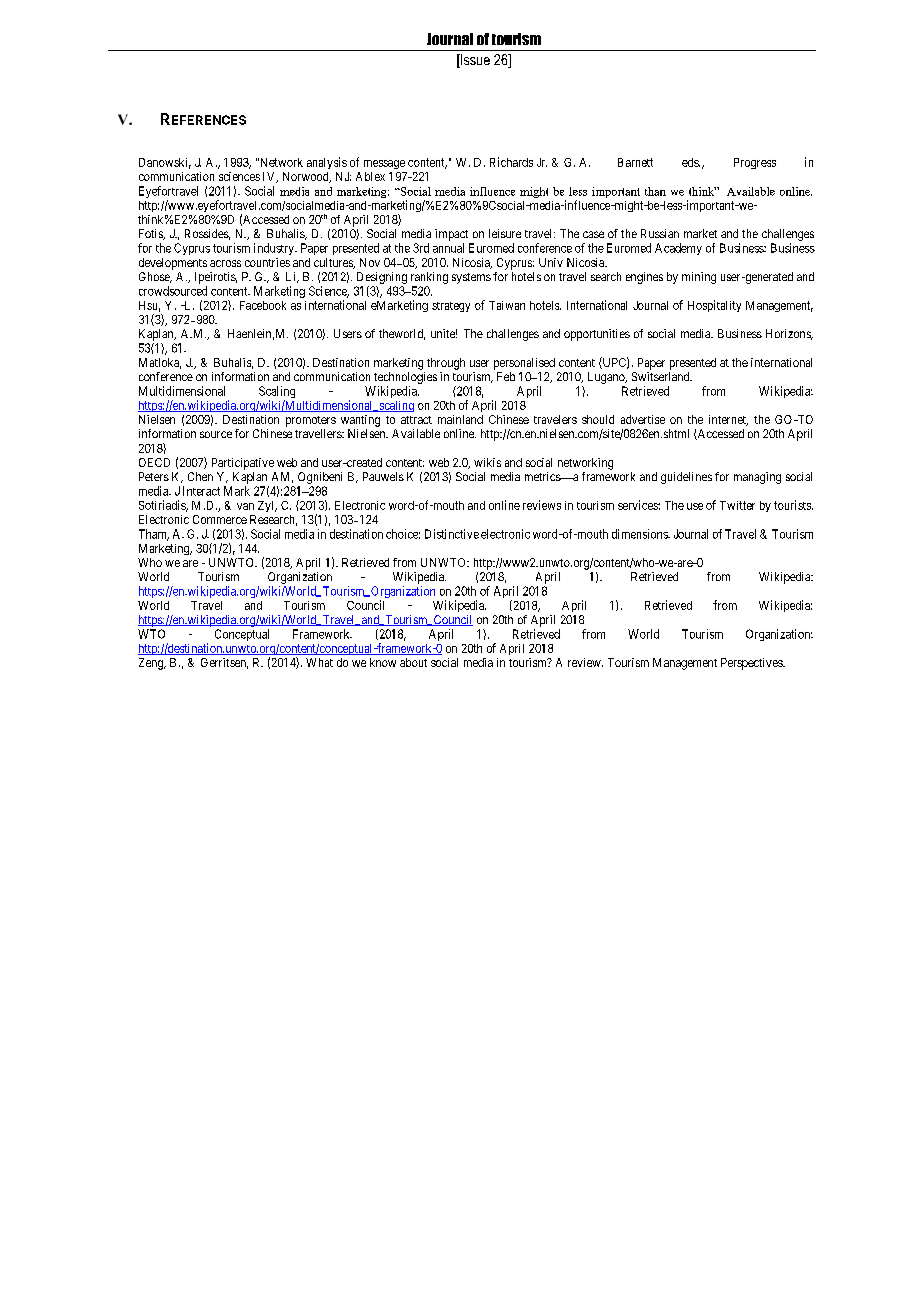 Image resolution: width=924 pixels, height=1308 pixels. Describe the element at coordinates (152, 664) in the document. I see `Zeng` at that location.
